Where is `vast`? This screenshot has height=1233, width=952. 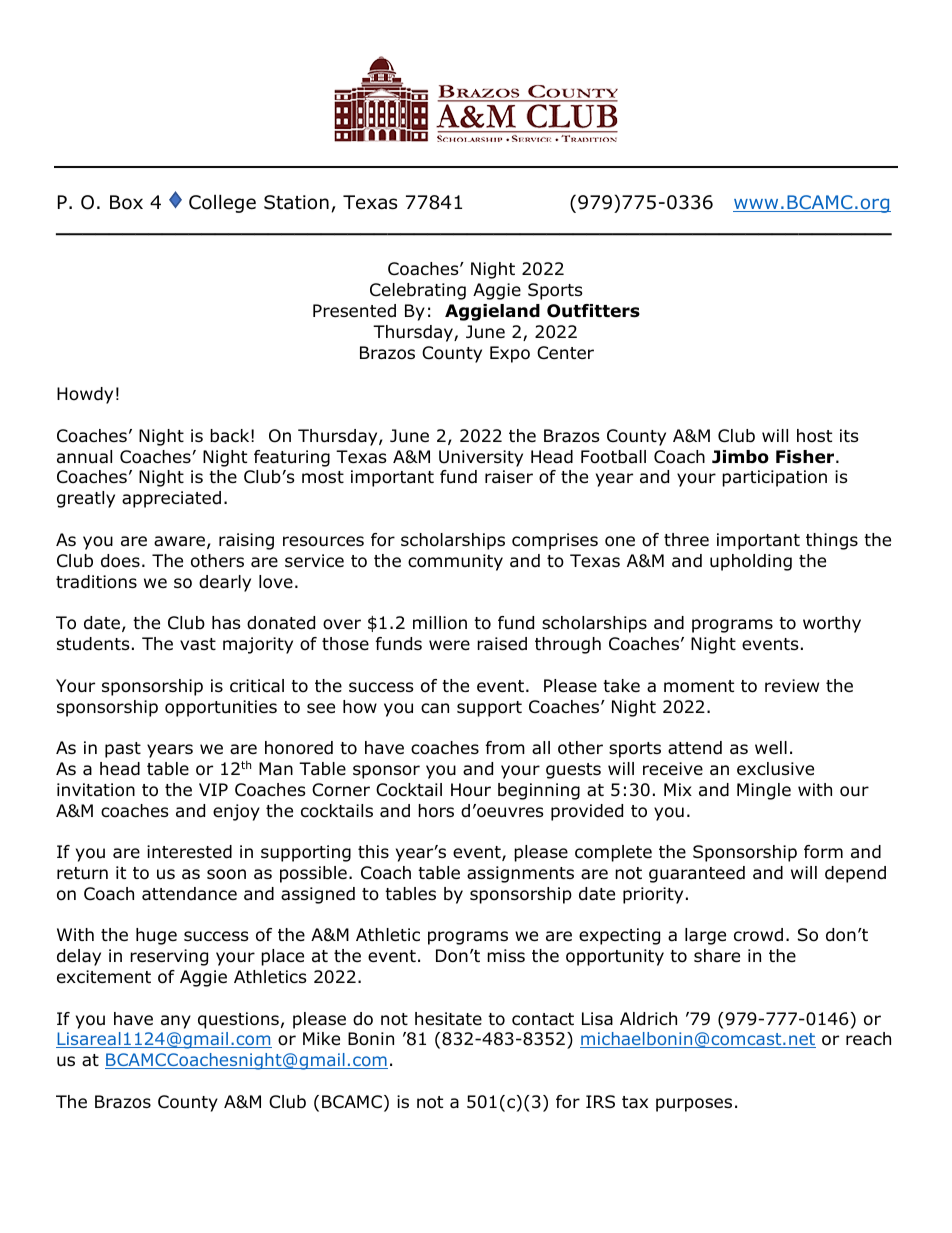
vast is located at coordinates (198, 644).
